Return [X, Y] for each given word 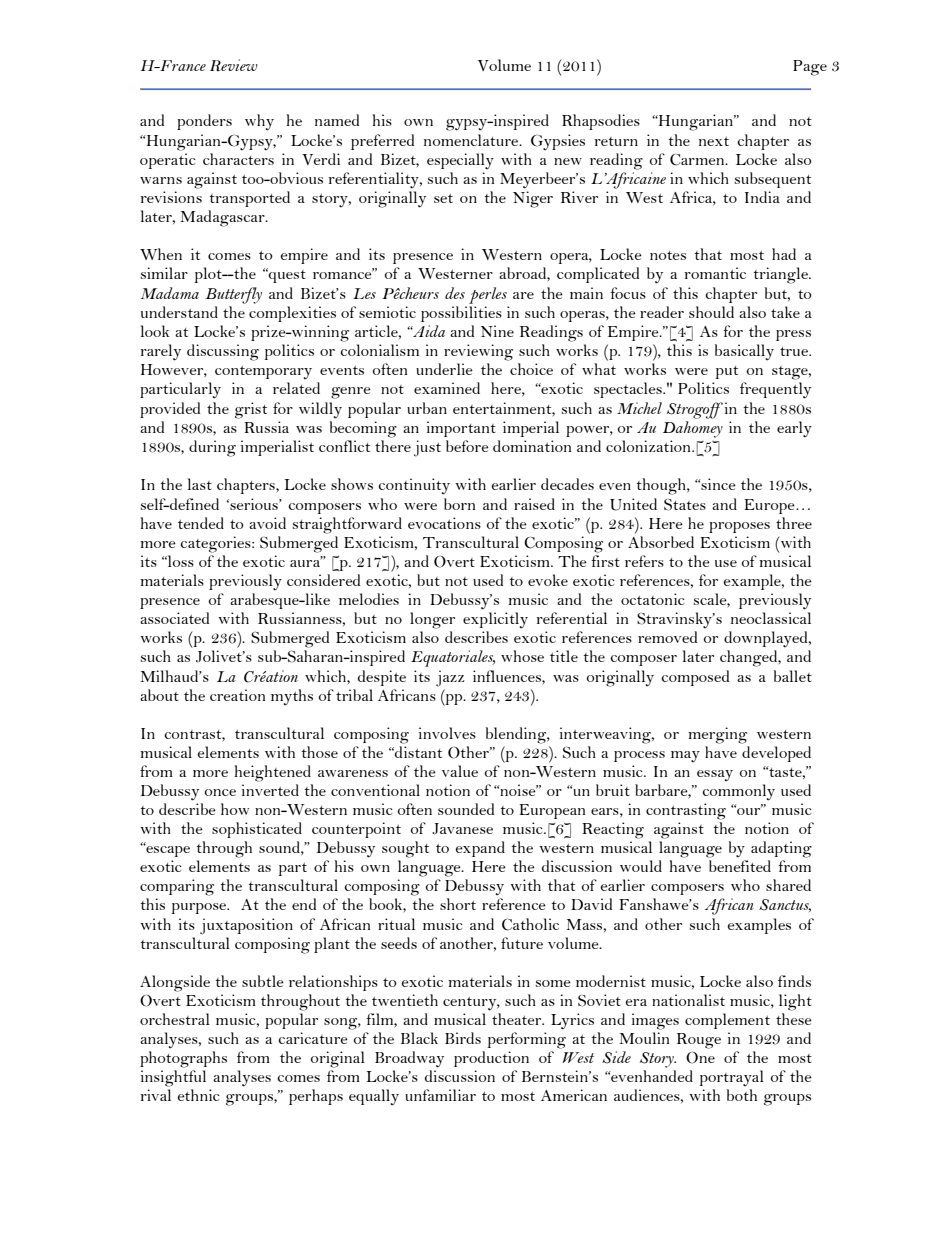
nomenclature [472, 140]
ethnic [199, 1095]
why [259, 122]
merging [717, 735]
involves [447, 733]
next [714, 141]
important [461, 429]
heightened [272, 773]
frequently [775, 390]
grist [251, 410]
